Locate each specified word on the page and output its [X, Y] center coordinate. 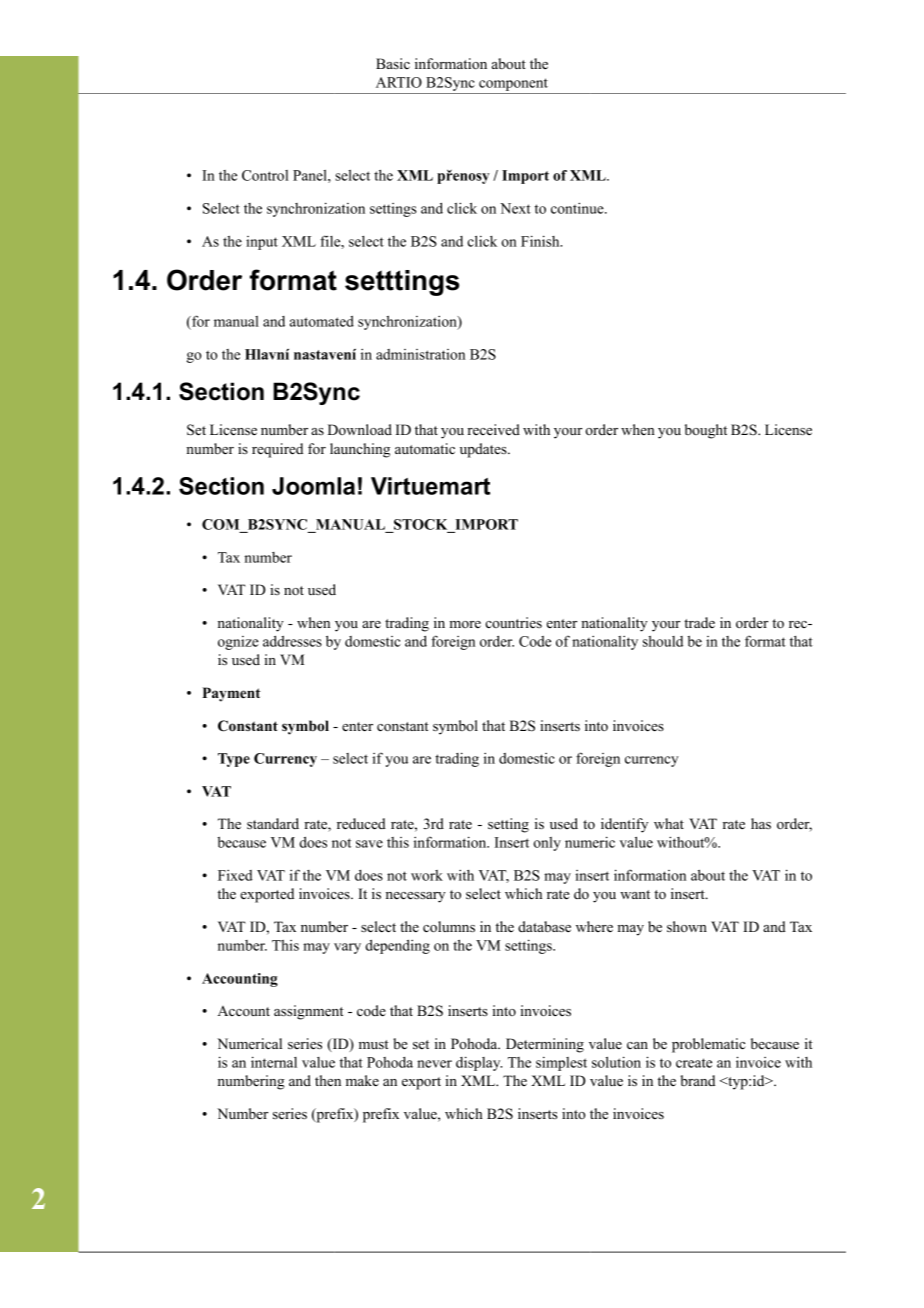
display [479, 1063]
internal [274, 1062]
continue [578, 208]
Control [265, 175]
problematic [709, 1045]
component [513, 86]
